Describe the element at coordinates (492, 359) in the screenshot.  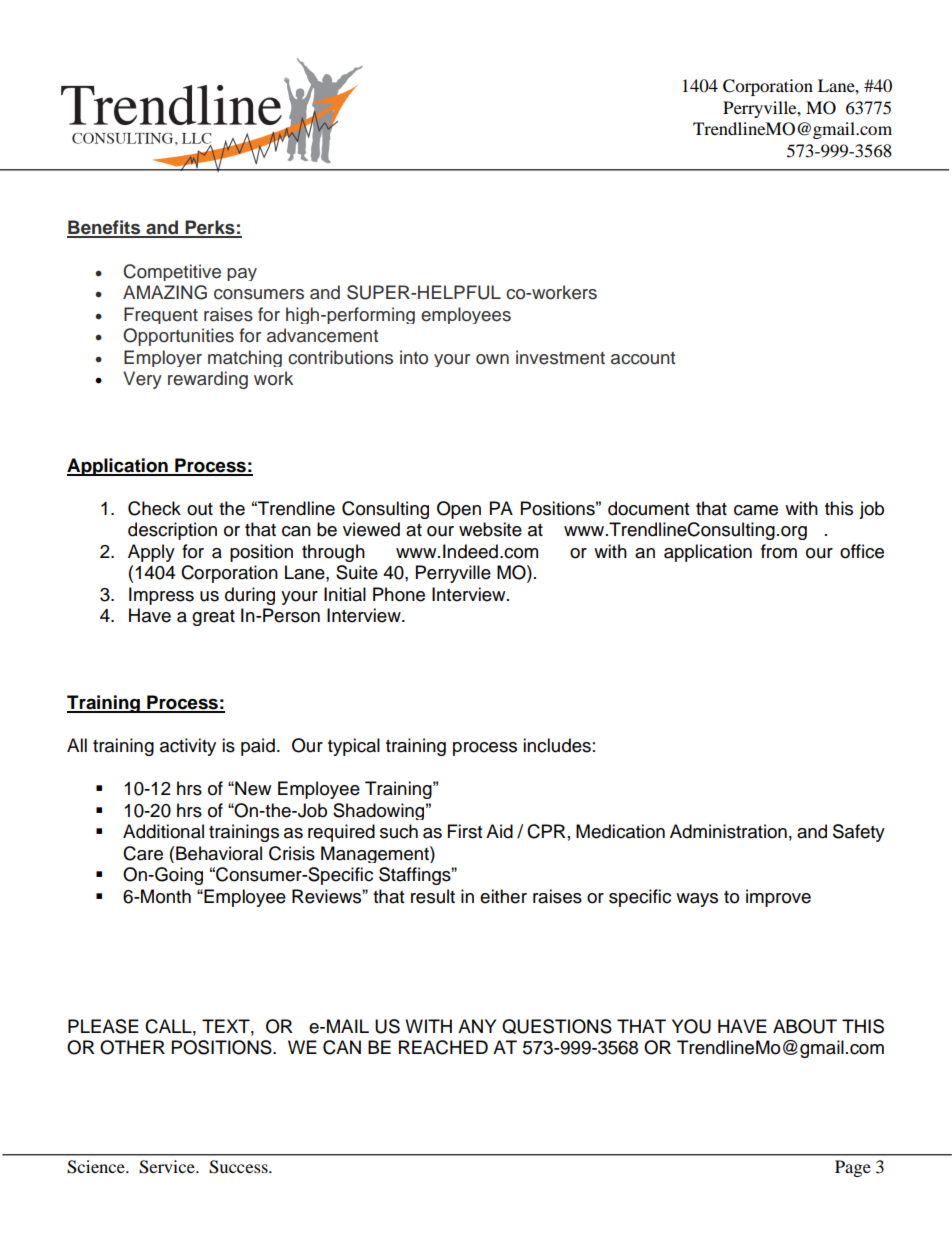
I see `own` at that location.
